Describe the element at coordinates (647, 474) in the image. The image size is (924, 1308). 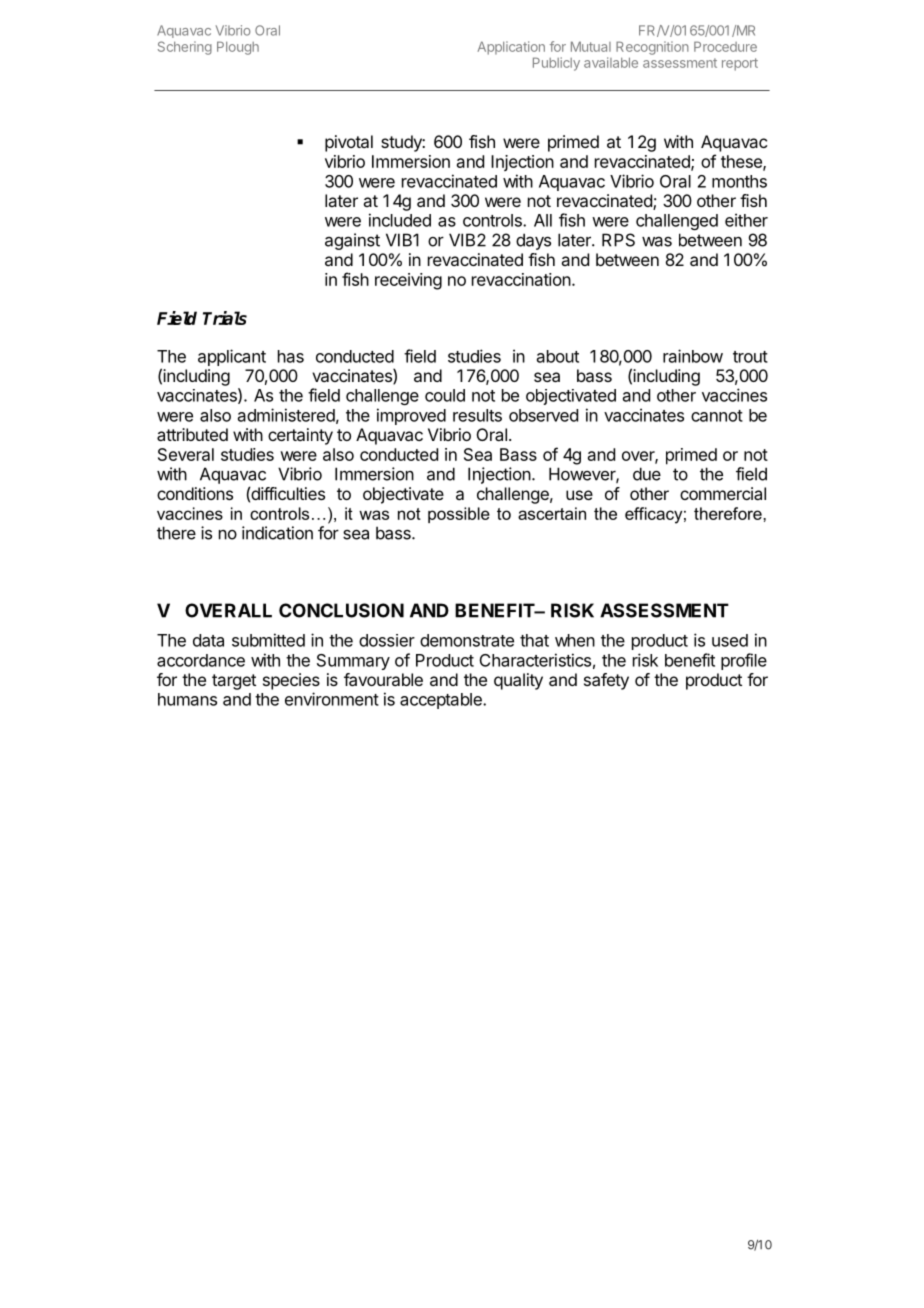
I see `due` at that location.
